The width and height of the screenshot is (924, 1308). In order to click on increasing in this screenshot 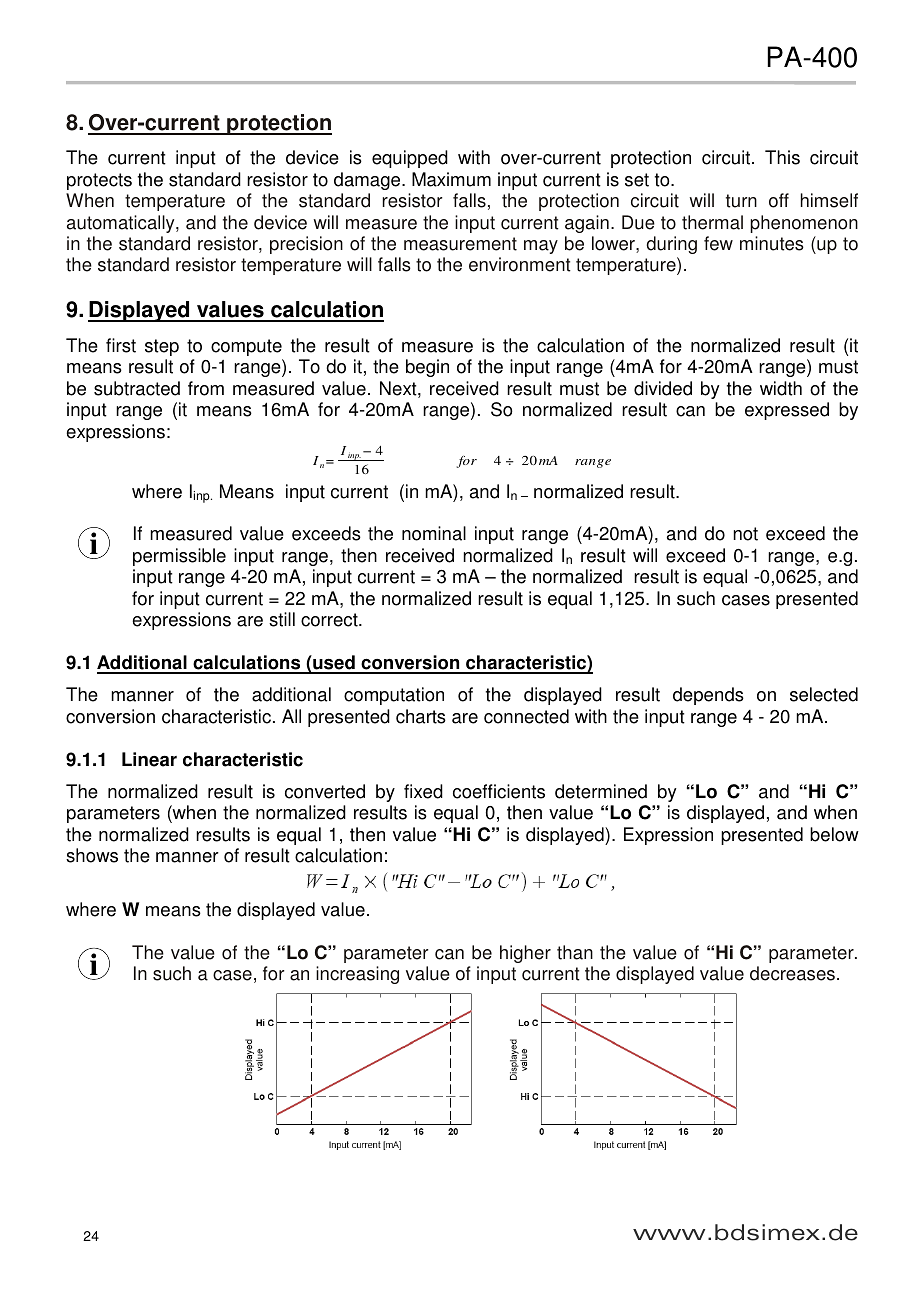, I will do `click(357, 975)`.
